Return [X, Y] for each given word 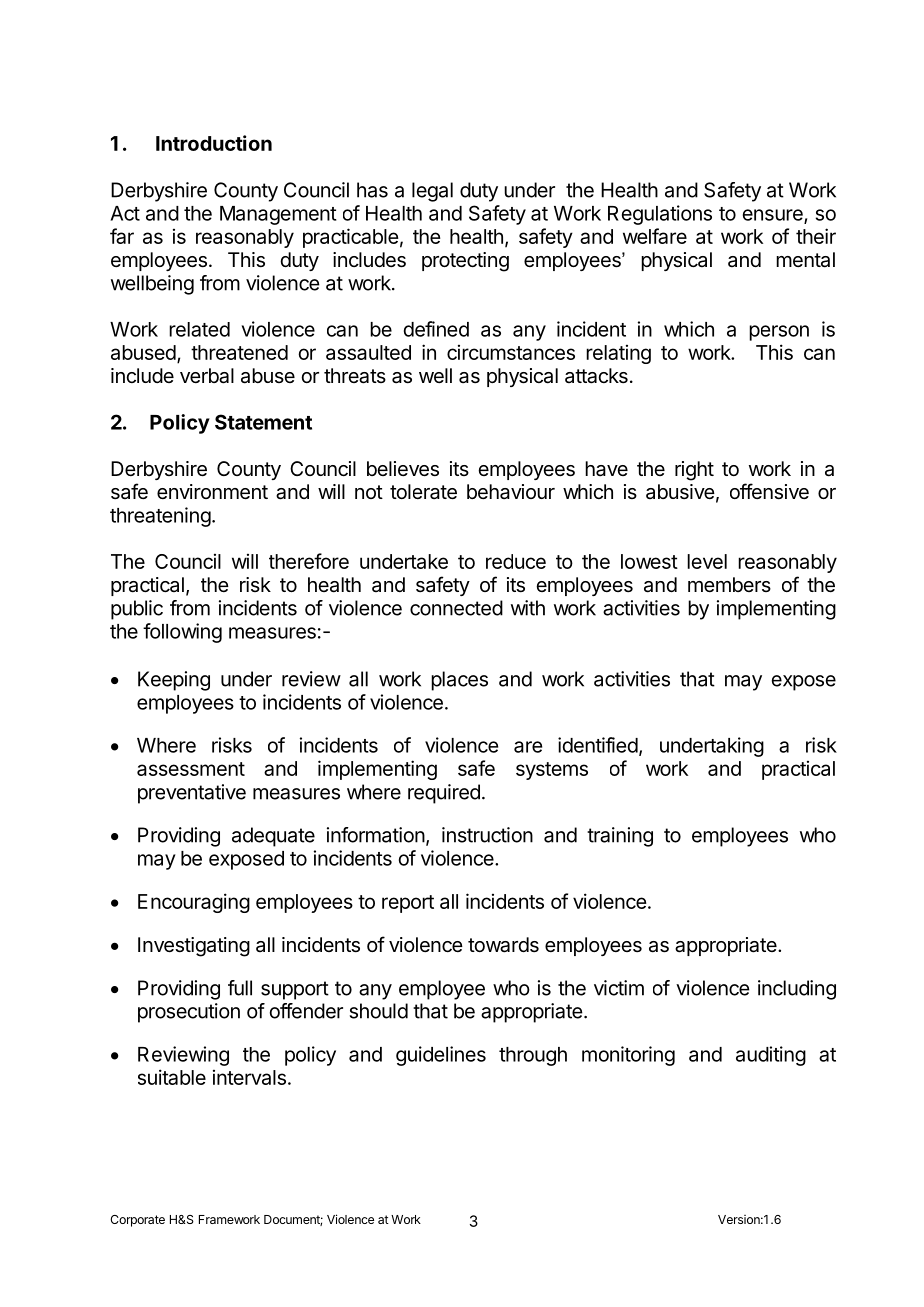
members [729, 584]
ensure [774, 216]
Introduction [214, 143]
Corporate [137, 1221]
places [459, 681]
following [182, 633]
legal [432, 192]
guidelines [441, 1056]
